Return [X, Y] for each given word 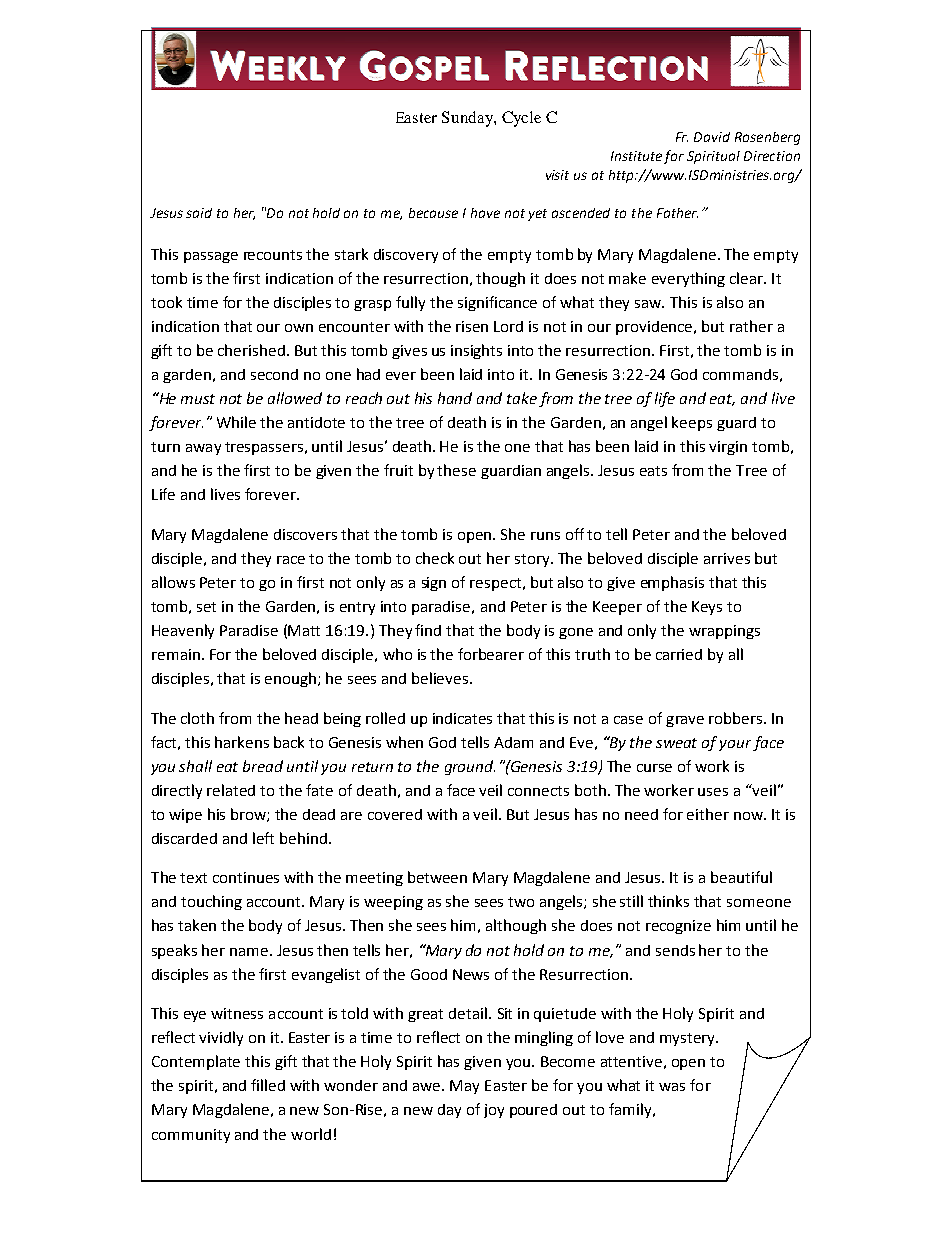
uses [713, 792]
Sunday [468, 119]
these [456, 470]
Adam [513, 742]
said [199, 213]
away [203, 449]
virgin [728, 448]
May [464, 1087]
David [712, 137]
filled [268, 1085]
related [231, 790]
